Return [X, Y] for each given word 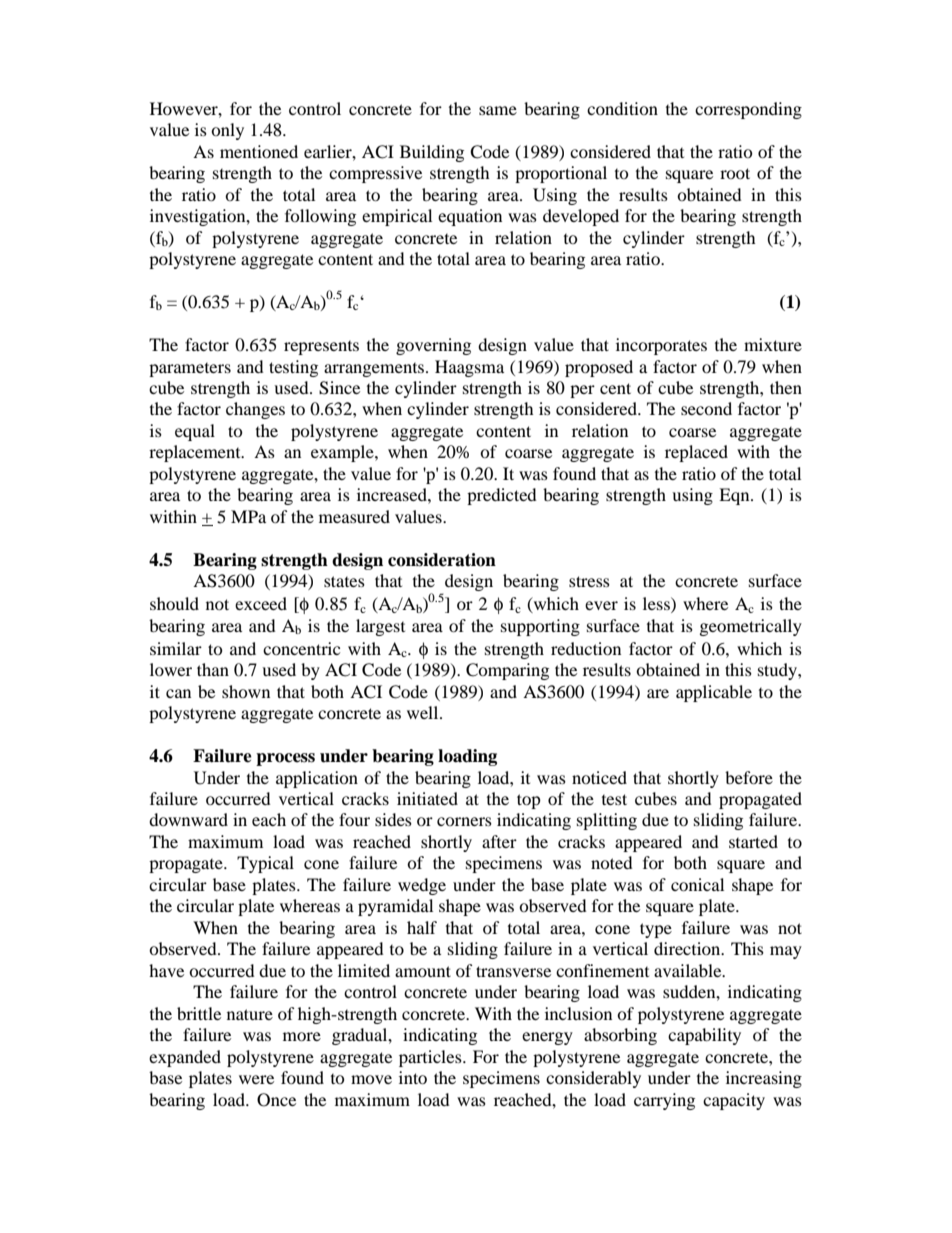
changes [255, 410]
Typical [265, 864]
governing [433, 346]
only [227, 131]
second [706, 408]
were [256, 1079]
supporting [540, 627]
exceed [261, 603]
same [498, 110]
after [499, 841]
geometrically [751, 627]
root [735, 173]
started [753, 841]
